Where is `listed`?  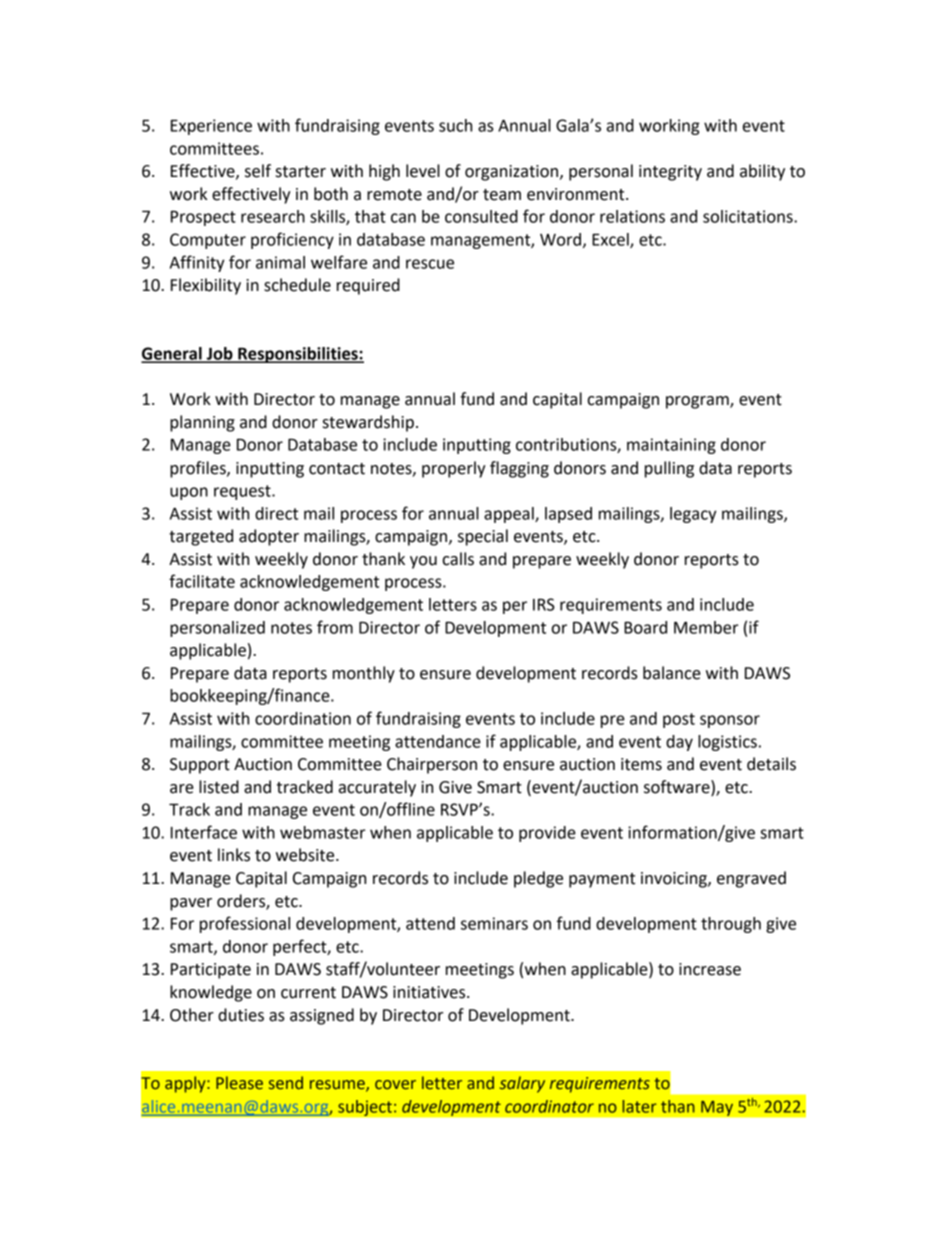
listed is located at coordinates (219, 787).
